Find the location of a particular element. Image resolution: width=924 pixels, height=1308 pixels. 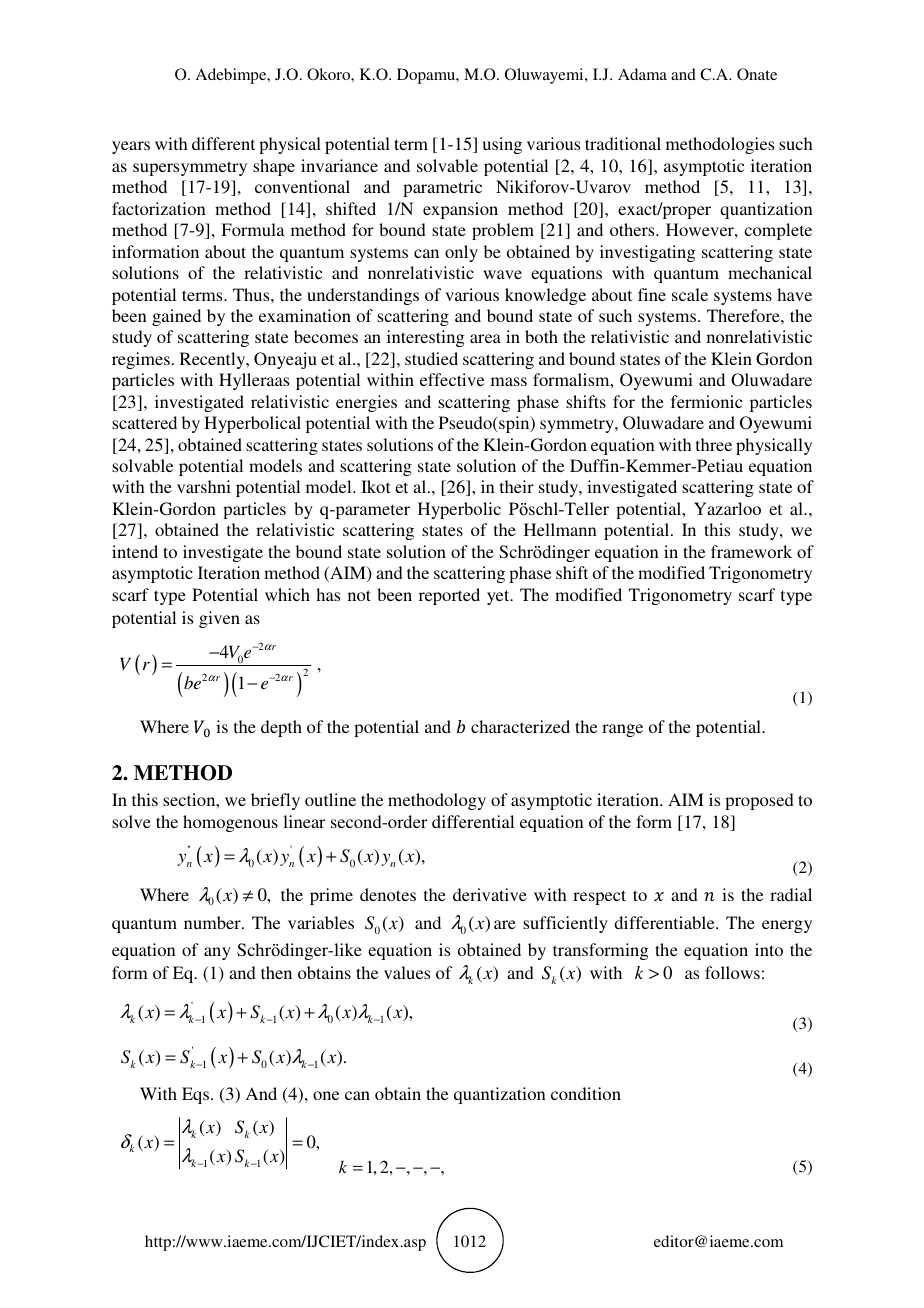

depth is located at coordinates (281, 728).
